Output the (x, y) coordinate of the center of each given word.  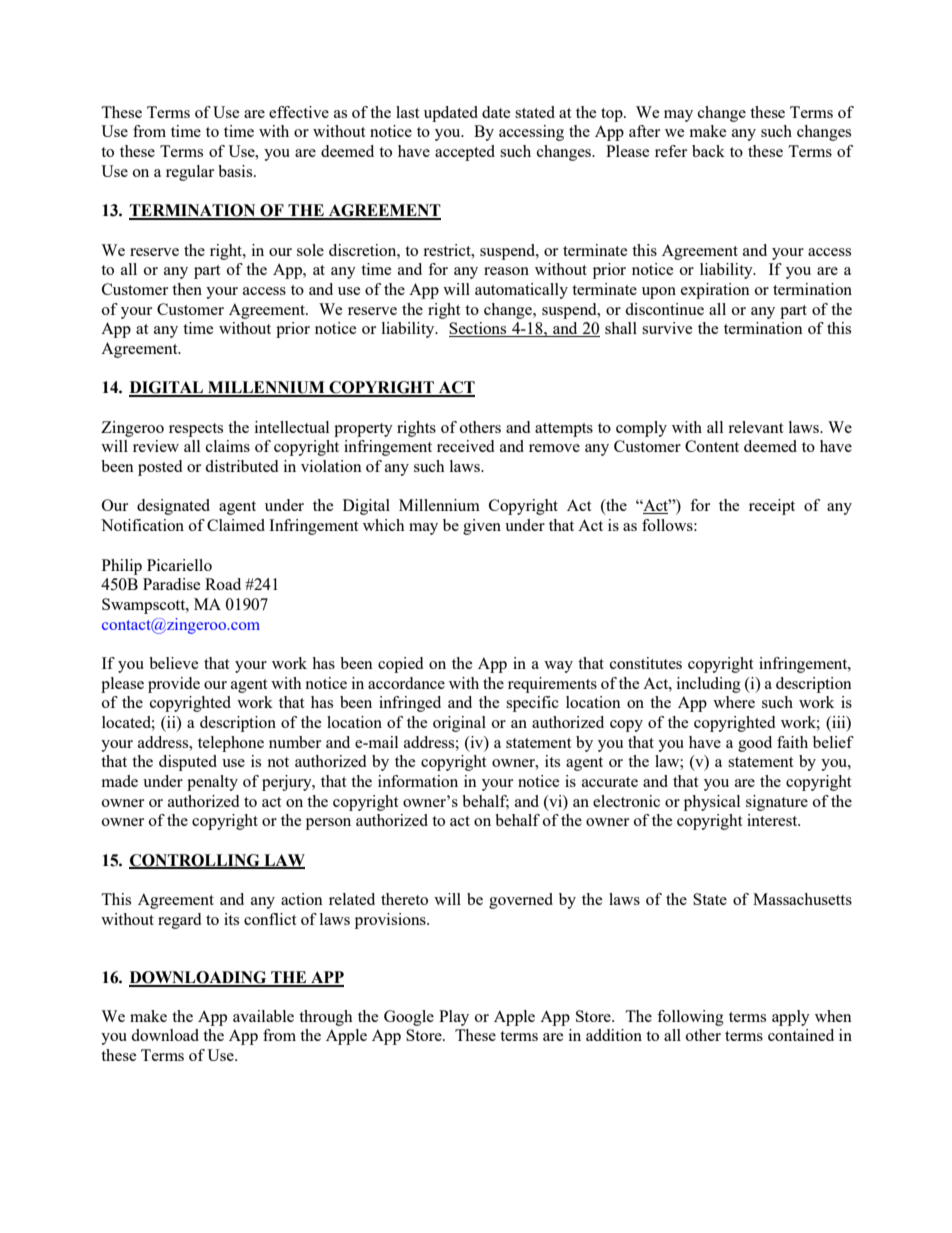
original (459, 724)
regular (190, 173)
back (708, 151)
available (263, 1016)
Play (454, 1018)
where (734, 702)
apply (791, 1018)
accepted (465, 153)
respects (196, 430)
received (465, 446)
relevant (755, 427)
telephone (231, 744)
